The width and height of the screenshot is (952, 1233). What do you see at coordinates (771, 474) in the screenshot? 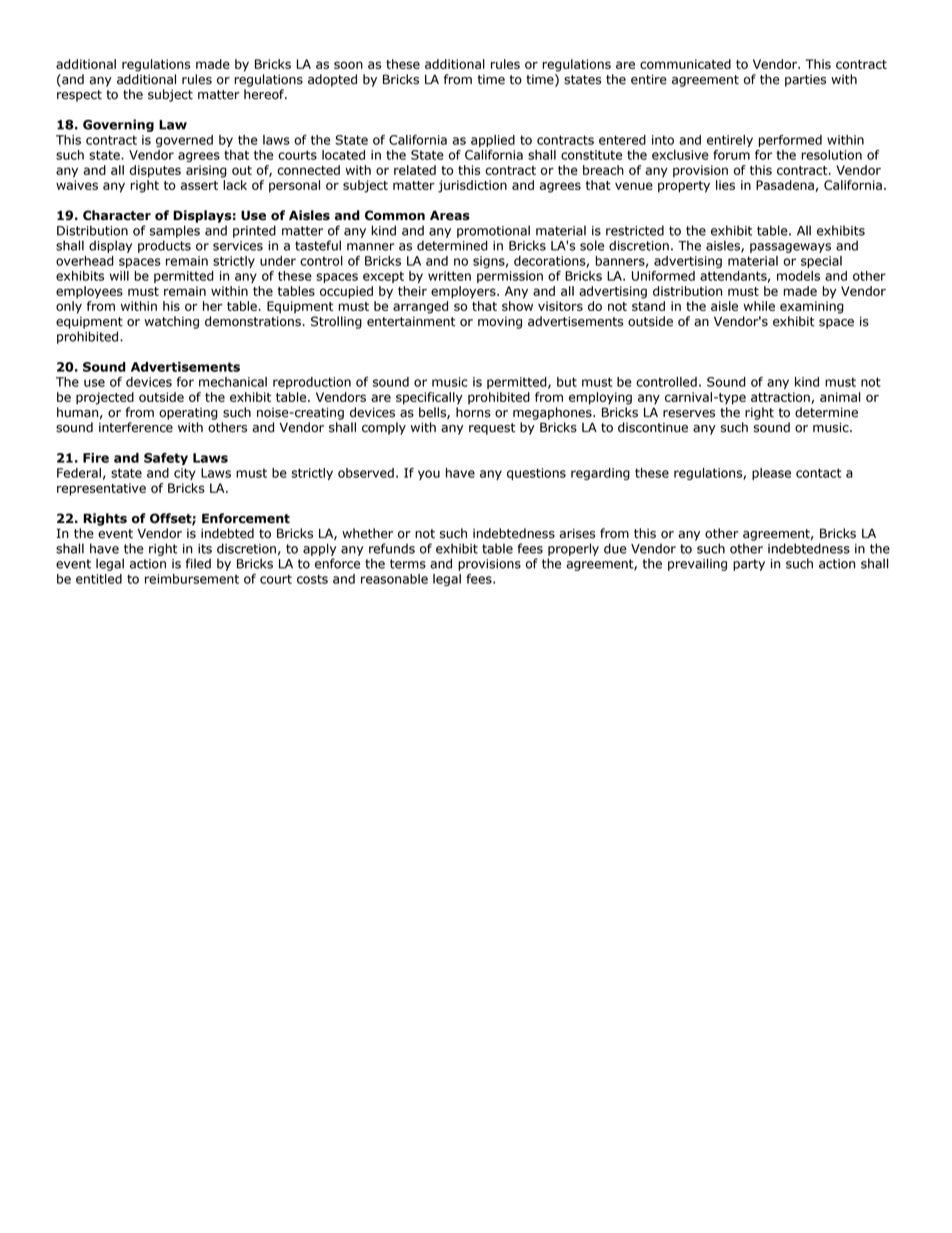
I see `please` at bounding box center [771, 474].
